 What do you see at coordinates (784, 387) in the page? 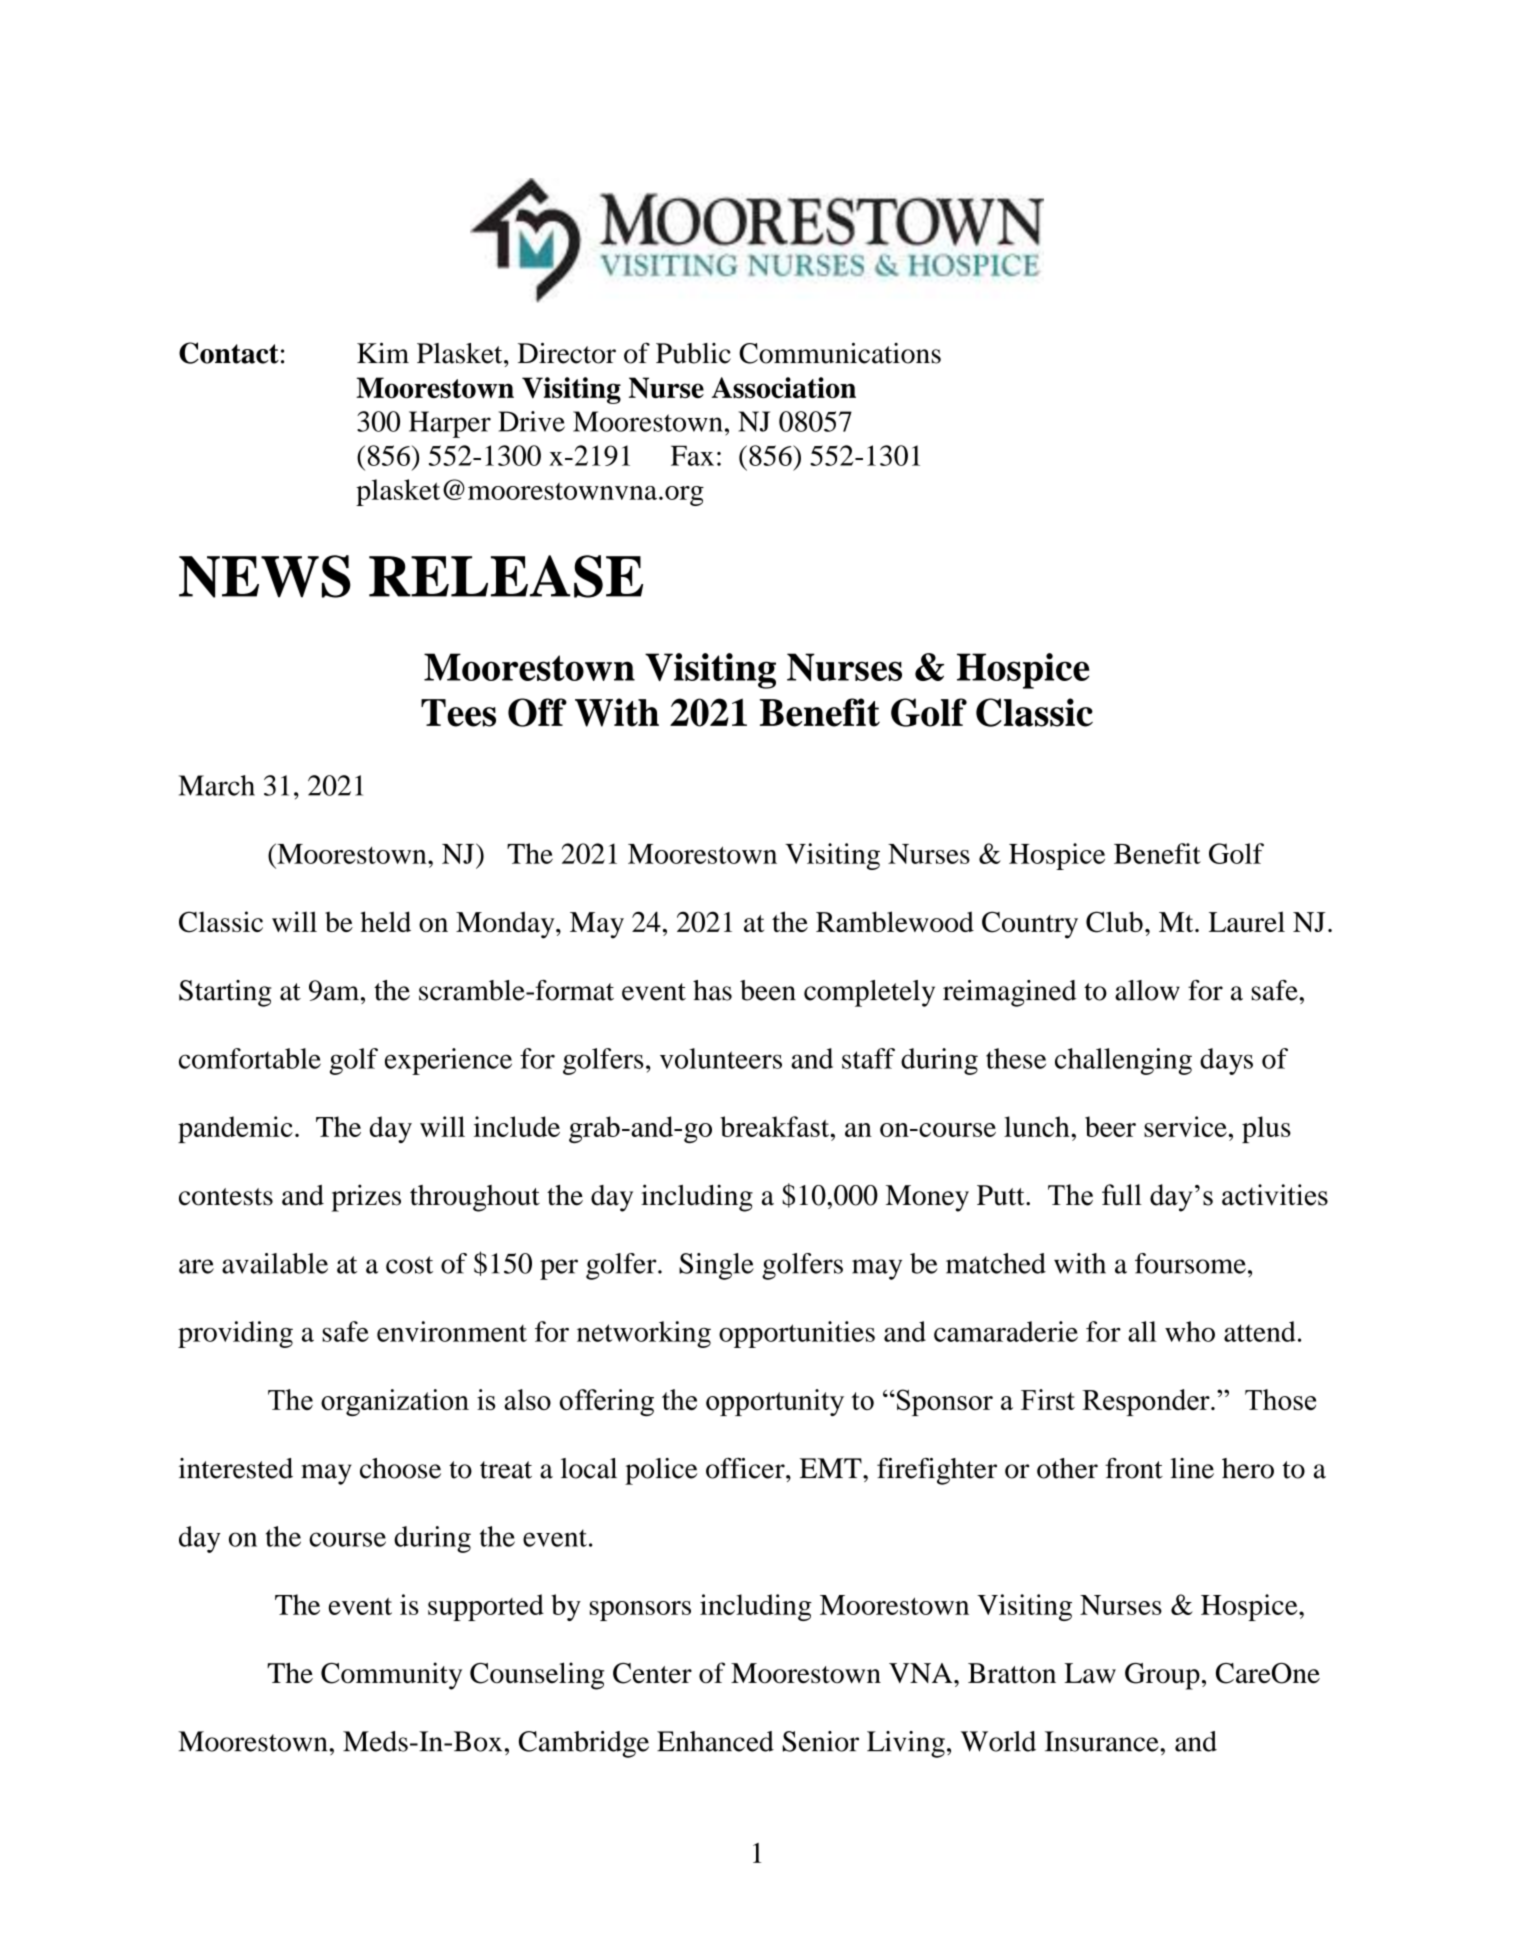
I see `Association` at bounding box center [784, 387].
